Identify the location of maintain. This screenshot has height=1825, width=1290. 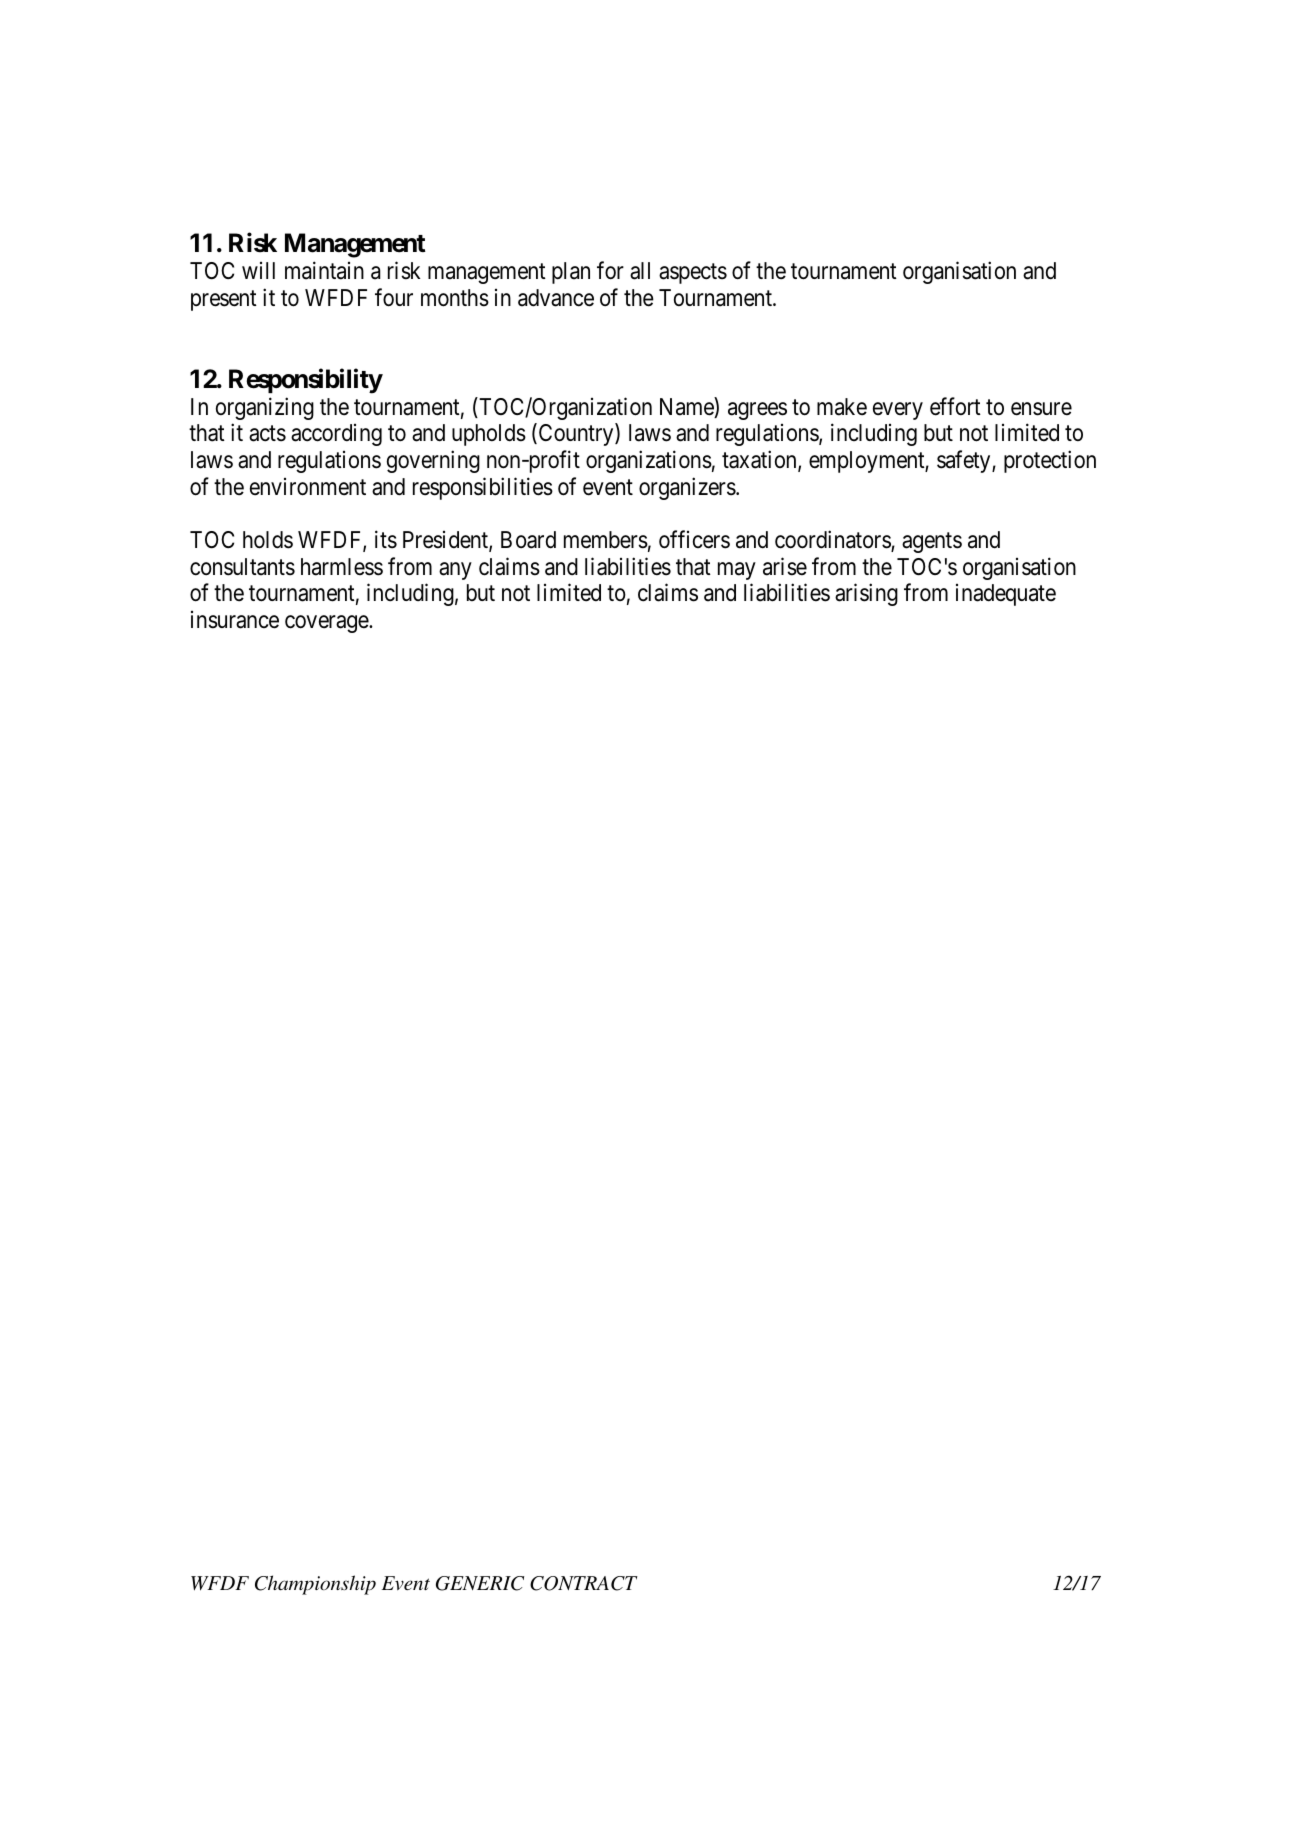
(324, 270).
